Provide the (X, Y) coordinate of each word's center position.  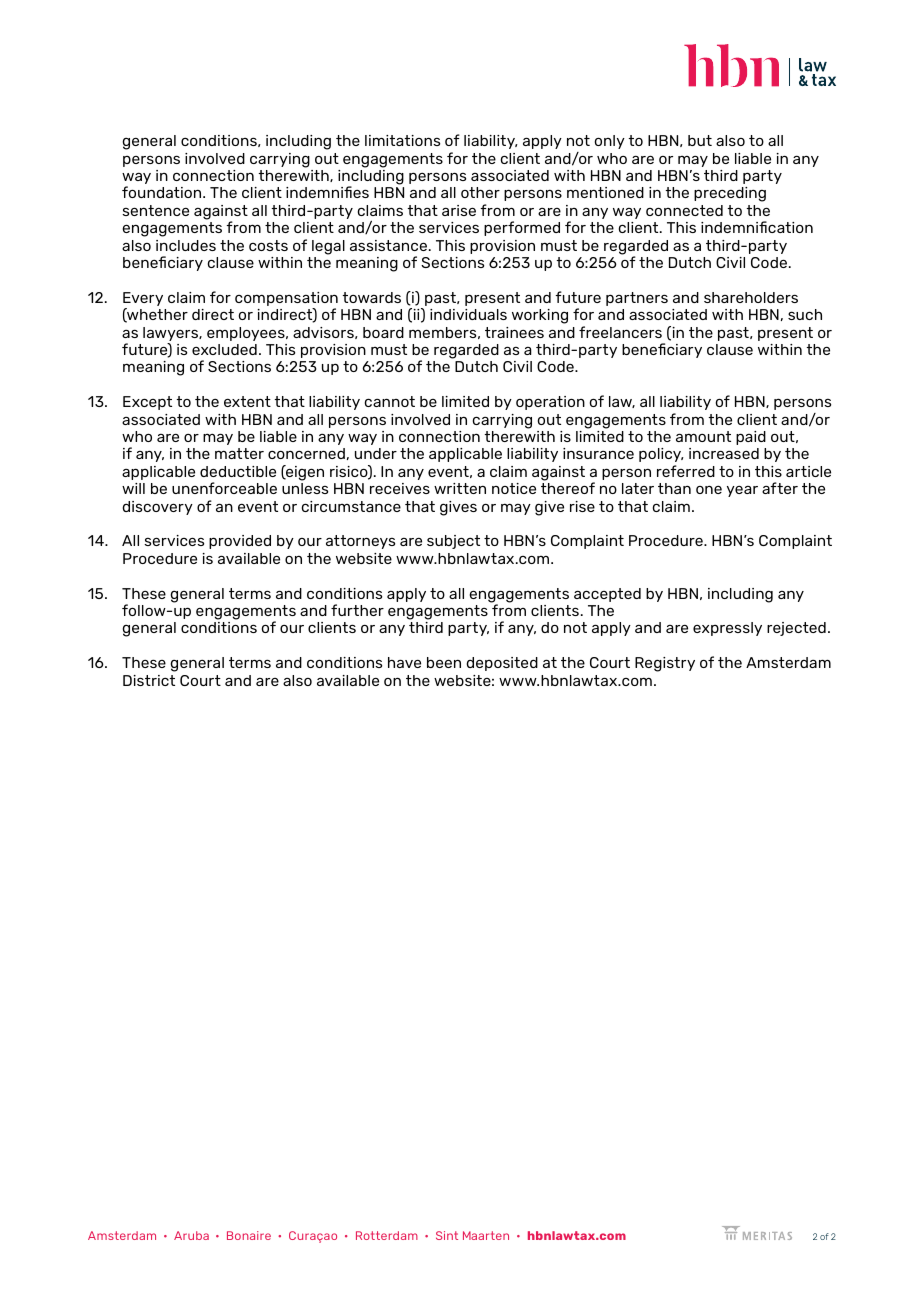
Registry (665, 664)
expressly (727, 629)
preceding (730, 194)
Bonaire (249, 1235)
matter (239, 453)
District (149, 680)
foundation (163, 192)
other (480, 192)
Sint (447, 1235)
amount (703, 436)
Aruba (191, 1235)
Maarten (486, 1235)
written (460, 488)
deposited (502, 664)
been (444, 662)
